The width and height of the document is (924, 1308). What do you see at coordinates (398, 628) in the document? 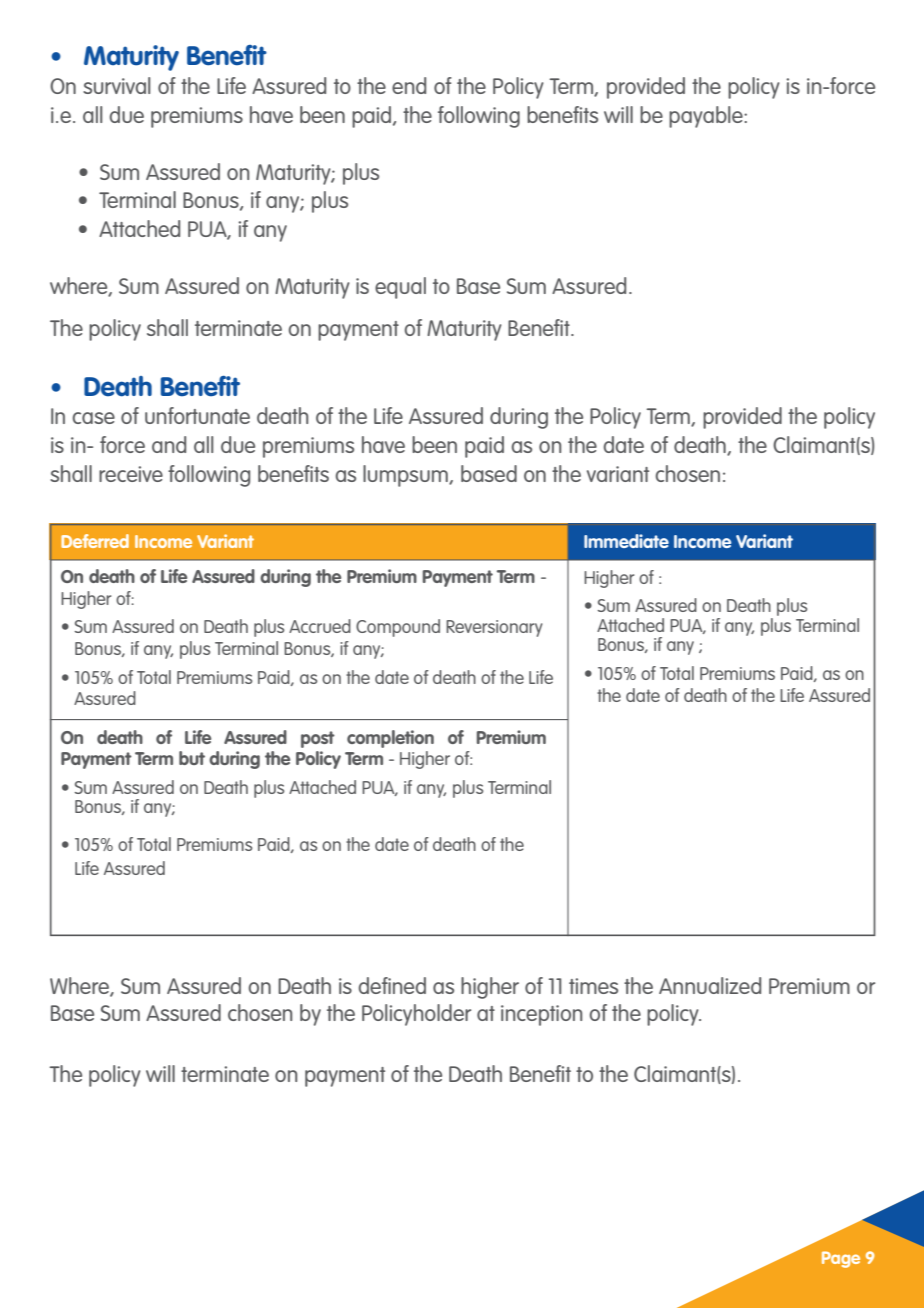
I see `Compound` at bounding box center [398, 628].
